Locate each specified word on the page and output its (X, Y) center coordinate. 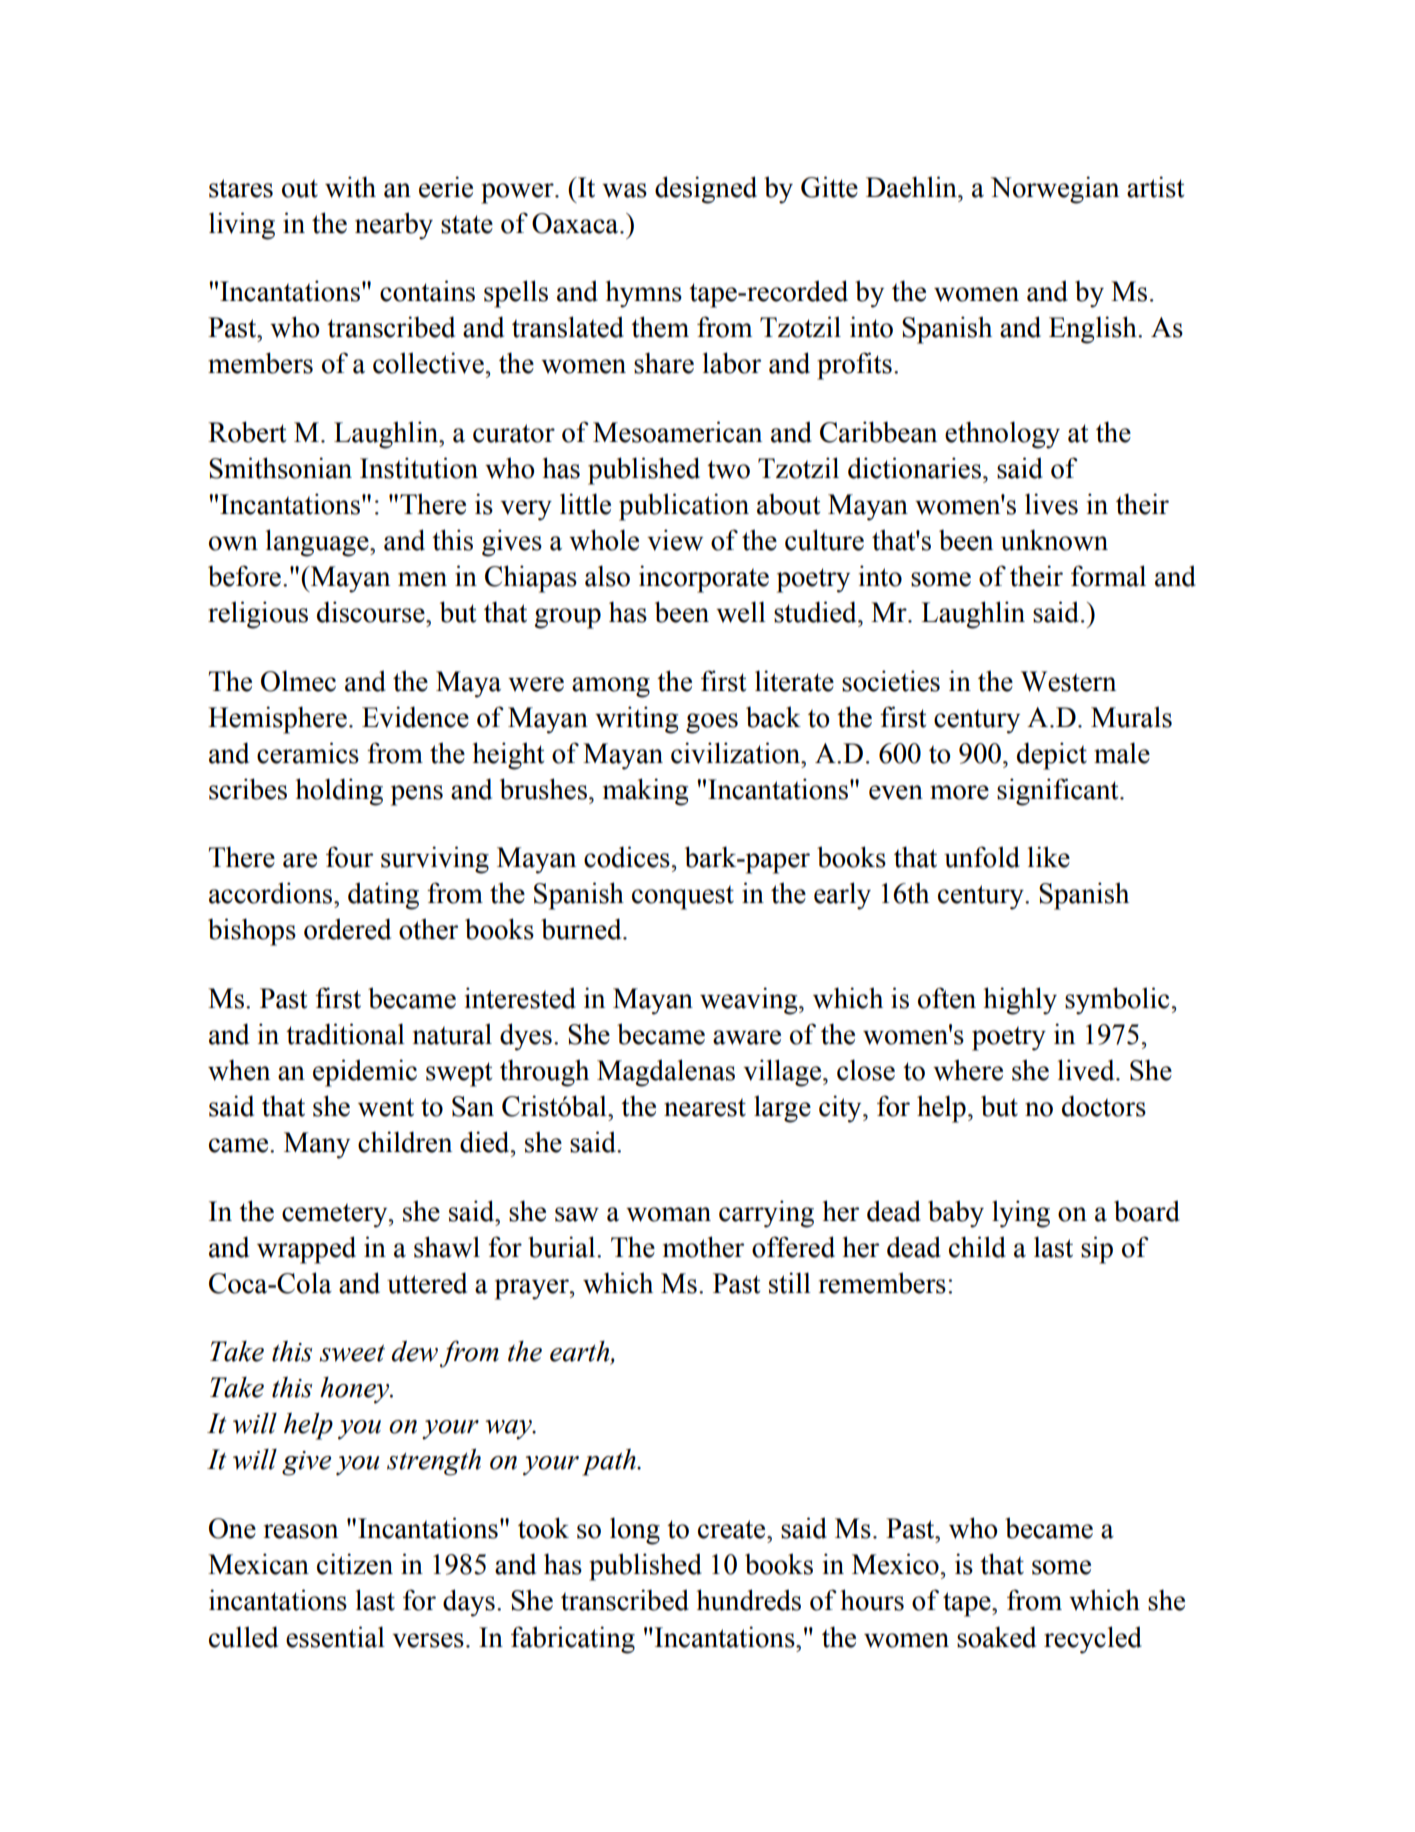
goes (712, 723)
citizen (355, 1564)
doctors (1104, 1106)
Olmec (298, 681)
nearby (394, 226)
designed (706, 190)
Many (317, 1145)
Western (1068, 681)
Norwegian (1055, 190)
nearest (705, 1107)
